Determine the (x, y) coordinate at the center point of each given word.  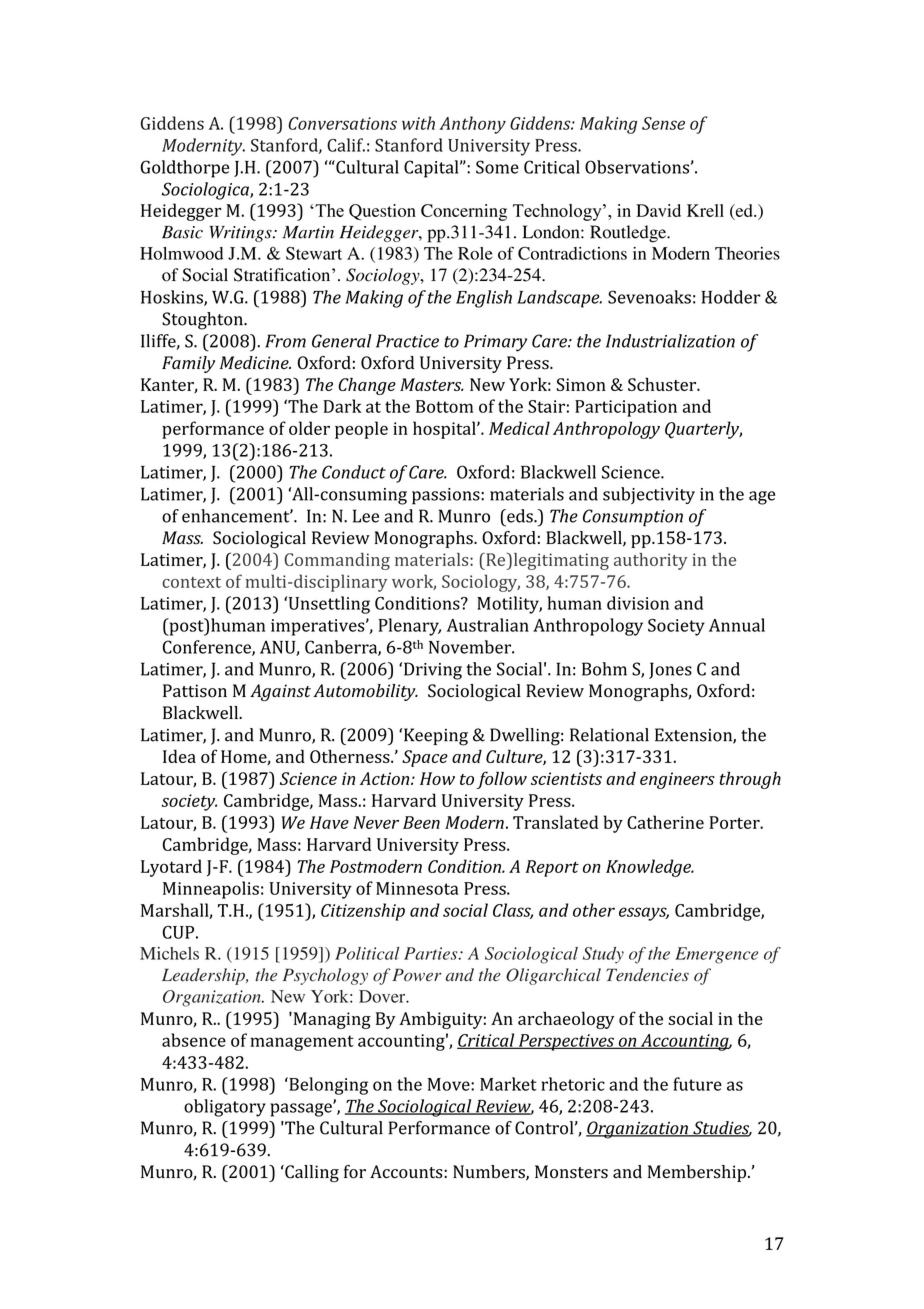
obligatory (225, 1108)
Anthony (472, 125)
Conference (208, 648)
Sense (663, 123)
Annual (737, 625)
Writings (241, 234)
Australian (488, 625)
